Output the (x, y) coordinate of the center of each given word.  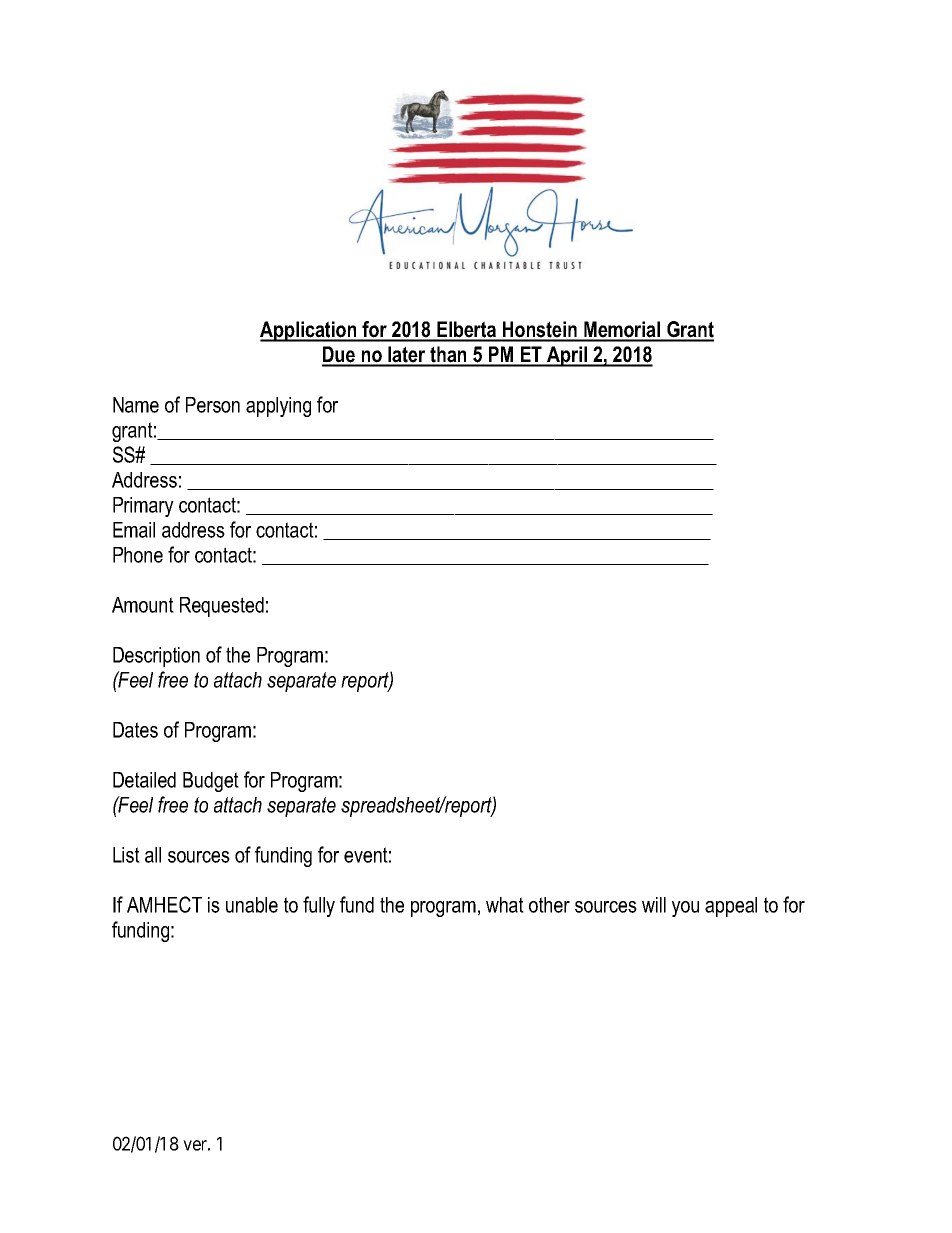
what (505, 905)
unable (252, 905)
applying (278, 407)
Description (156, 657)
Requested (222, 607)
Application (309, 331)
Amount (143, 605)
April (567, 356)
